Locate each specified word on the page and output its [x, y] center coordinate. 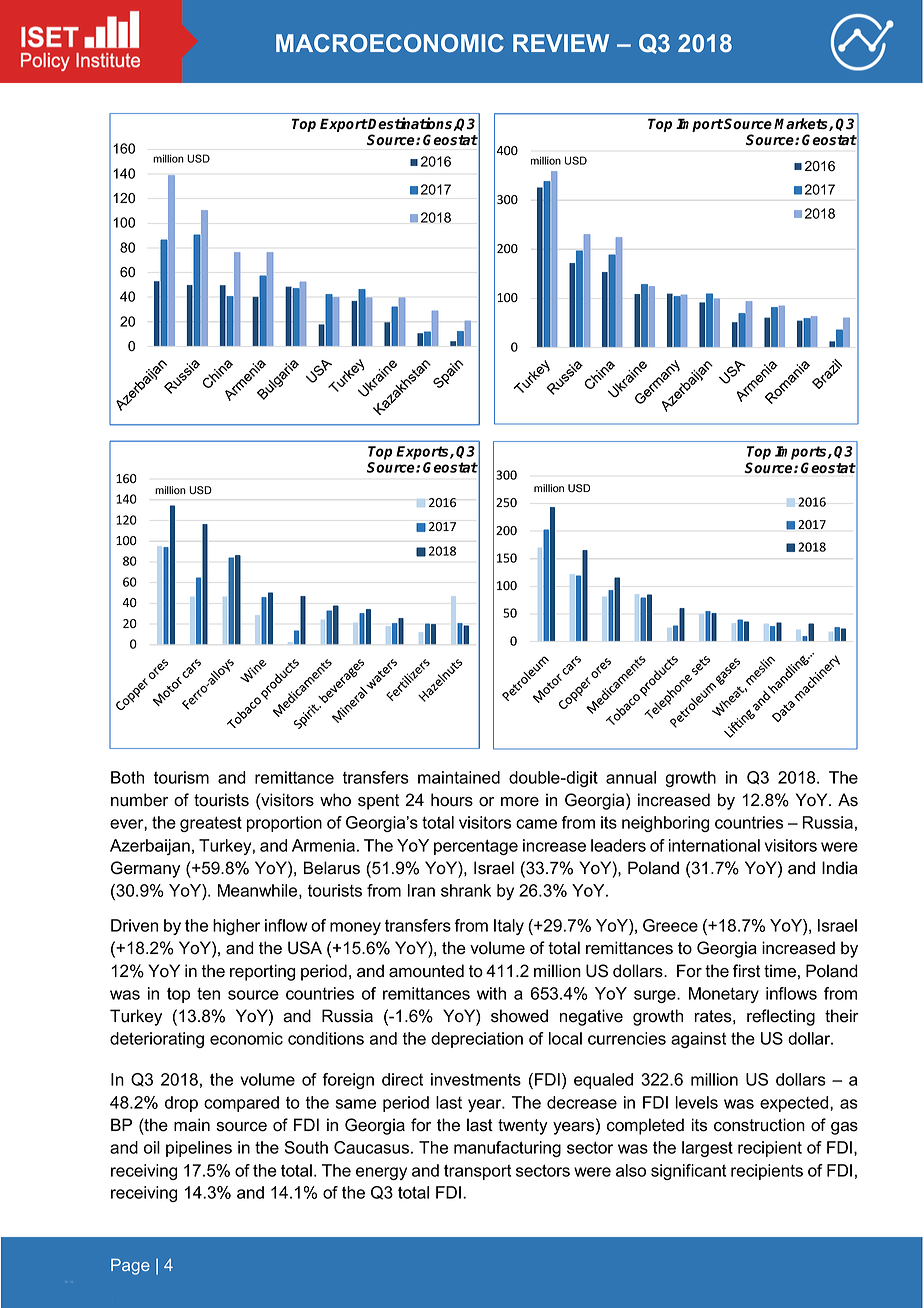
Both [127, 777]
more [520, 802]
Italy [509, 927]
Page [130, 1267]
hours [452, 800]
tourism [181, 777]
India [840, 868]
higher [236, 927]
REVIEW [561, 43]
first [747, 971]
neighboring [665, 824]
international [714, 845]
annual [631, 777]
